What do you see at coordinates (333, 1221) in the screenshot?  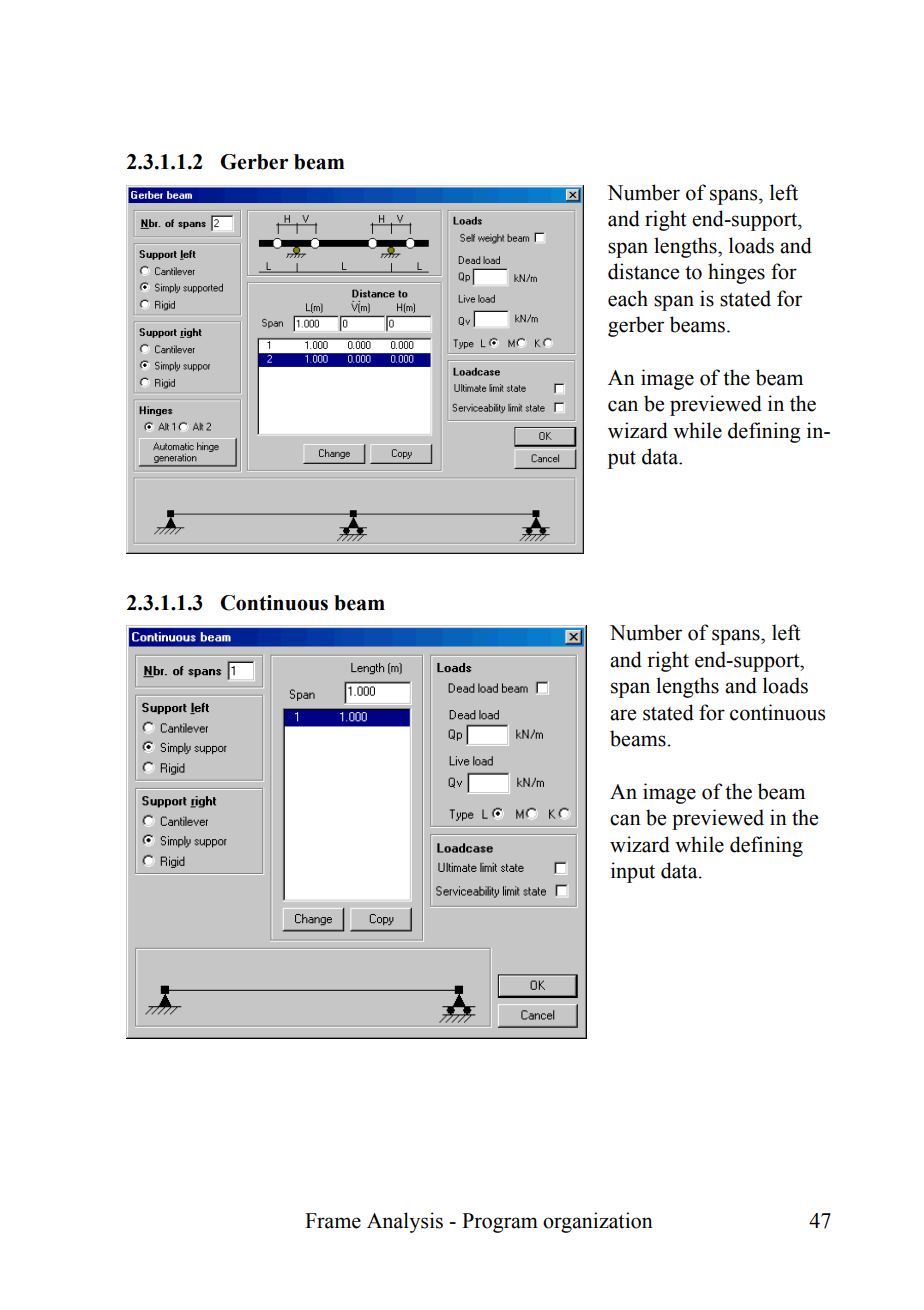 I see `Frame` at bounding box center [333, 1221].
